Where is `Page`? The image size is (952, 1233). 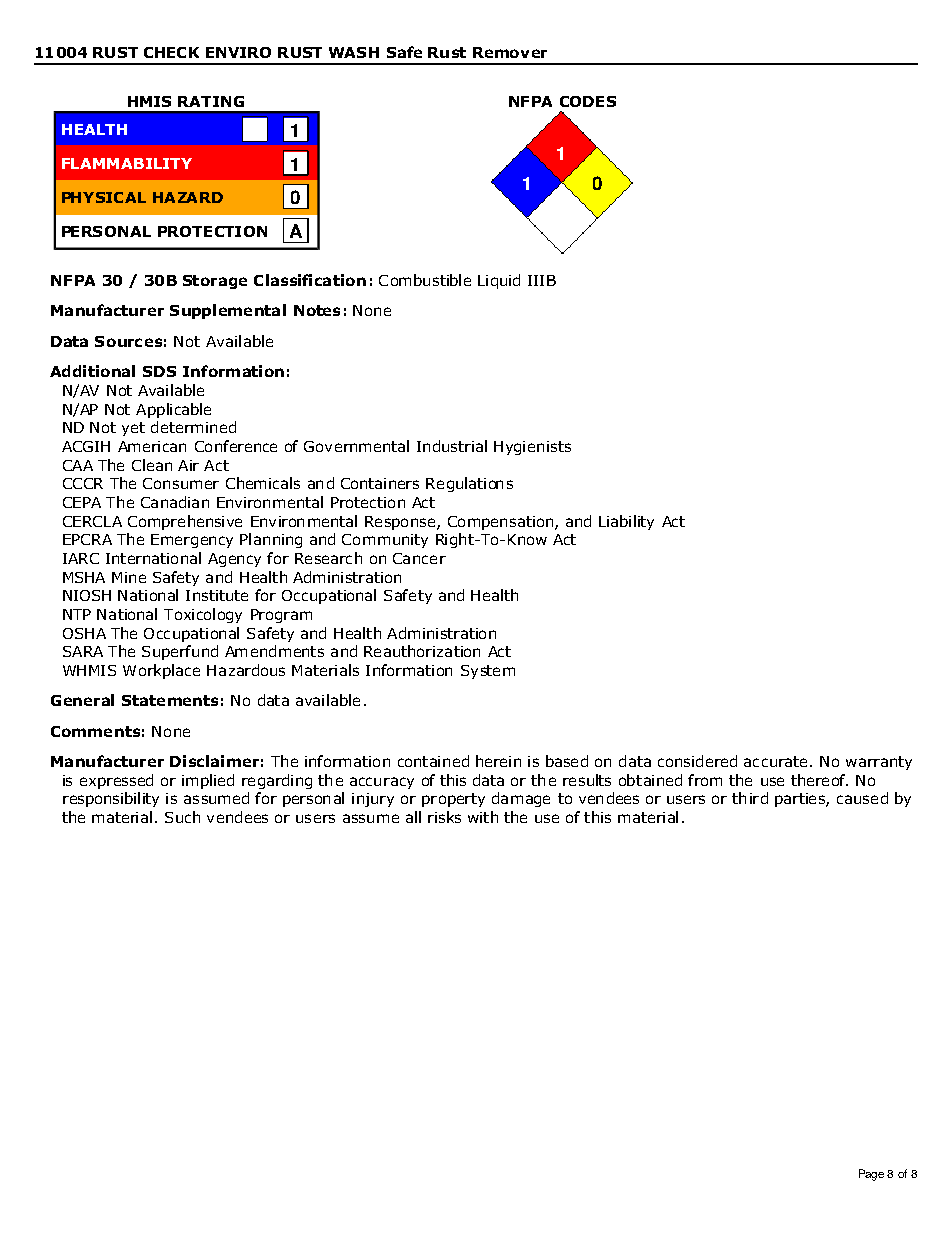 Page is located at coordinates (871, 1175).
